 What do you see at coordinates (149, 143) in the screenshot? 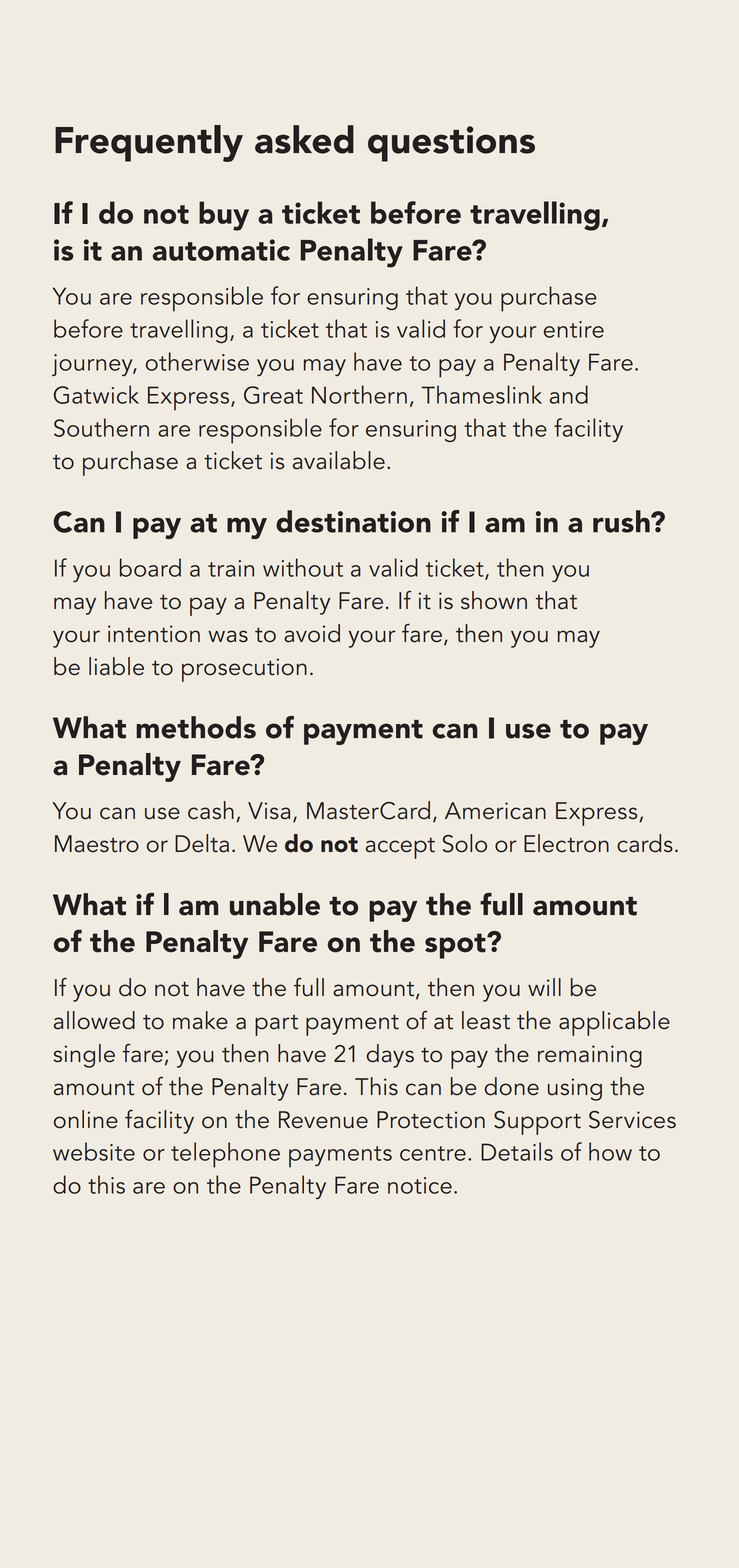
I see `Frequently` at bounding box center [149, 143].
